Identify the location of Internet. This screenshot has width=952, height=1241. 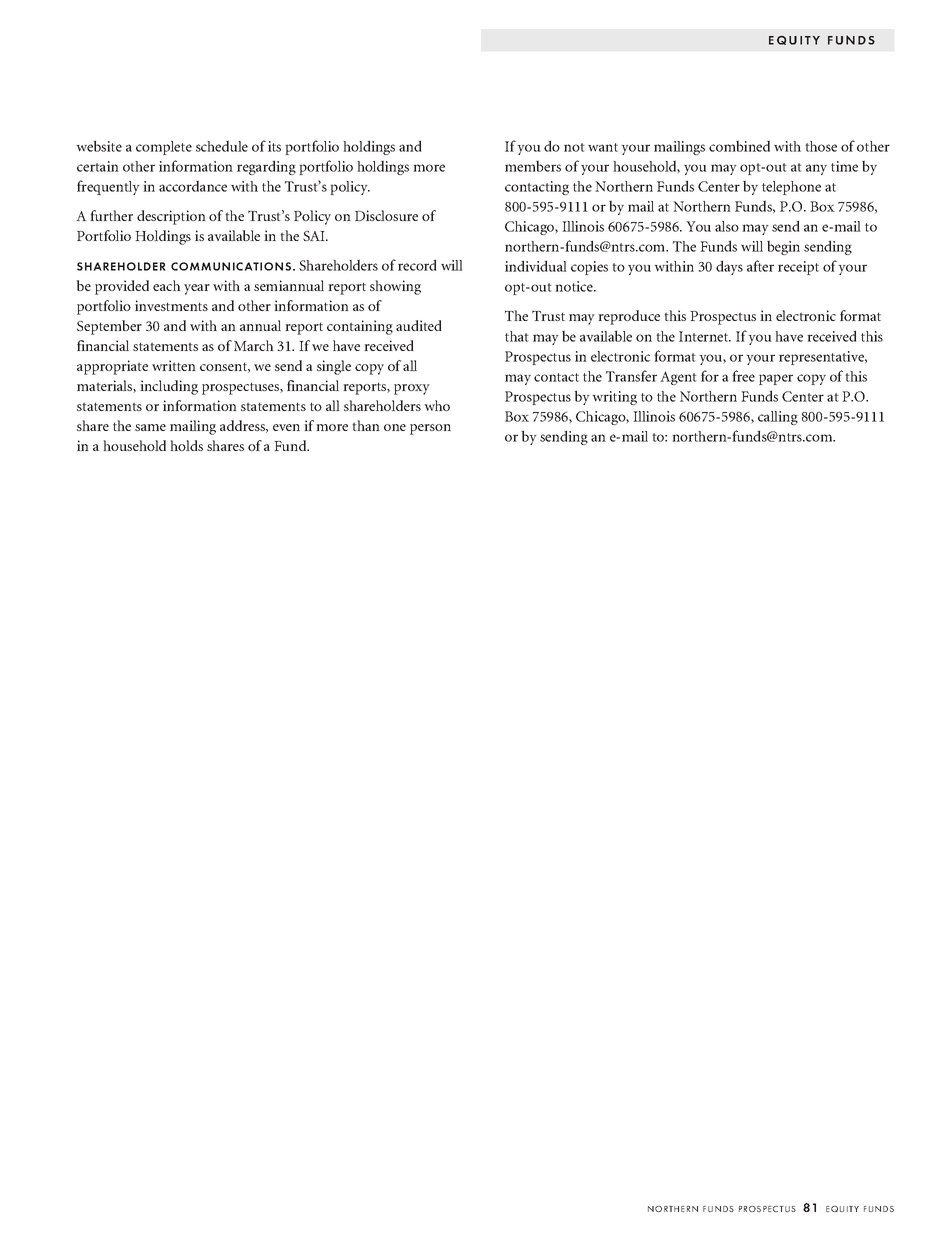
(705, 336).
